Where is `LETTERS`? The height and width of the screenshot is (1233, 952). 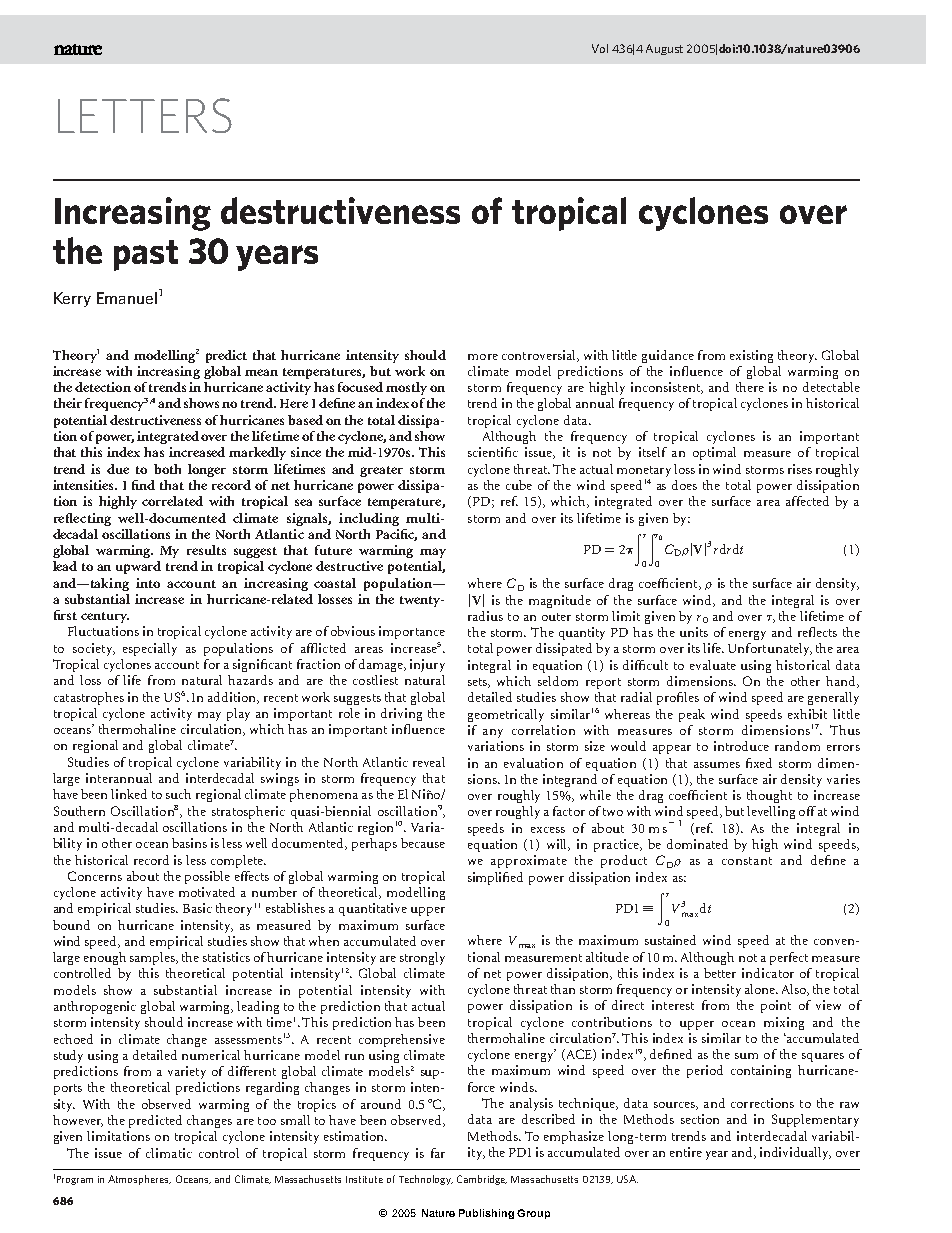 LETTERS is located at coordinates (145, 115).
